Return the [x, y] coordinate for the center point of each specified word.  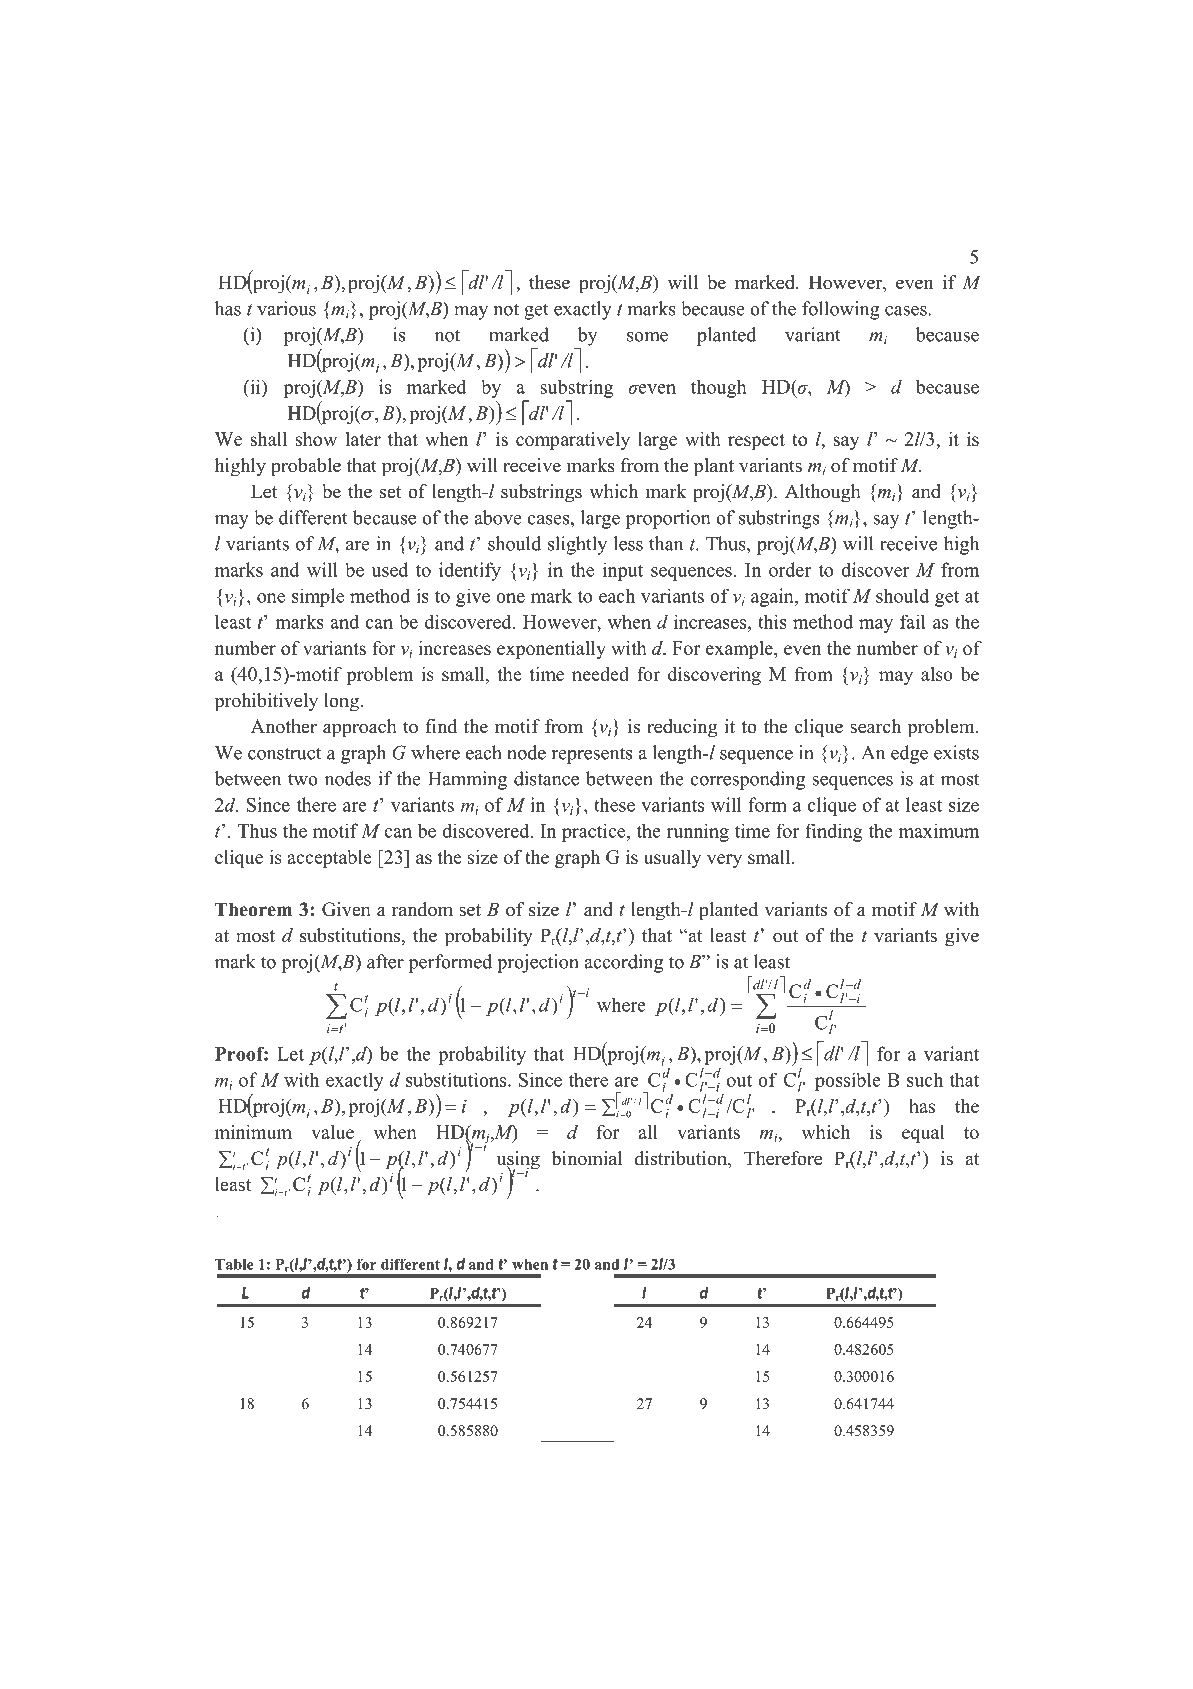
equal [923, 1134]
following [841, 310]
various [286, 308]
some [647, 337]
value [332, 1132]
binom [577, 1158]
